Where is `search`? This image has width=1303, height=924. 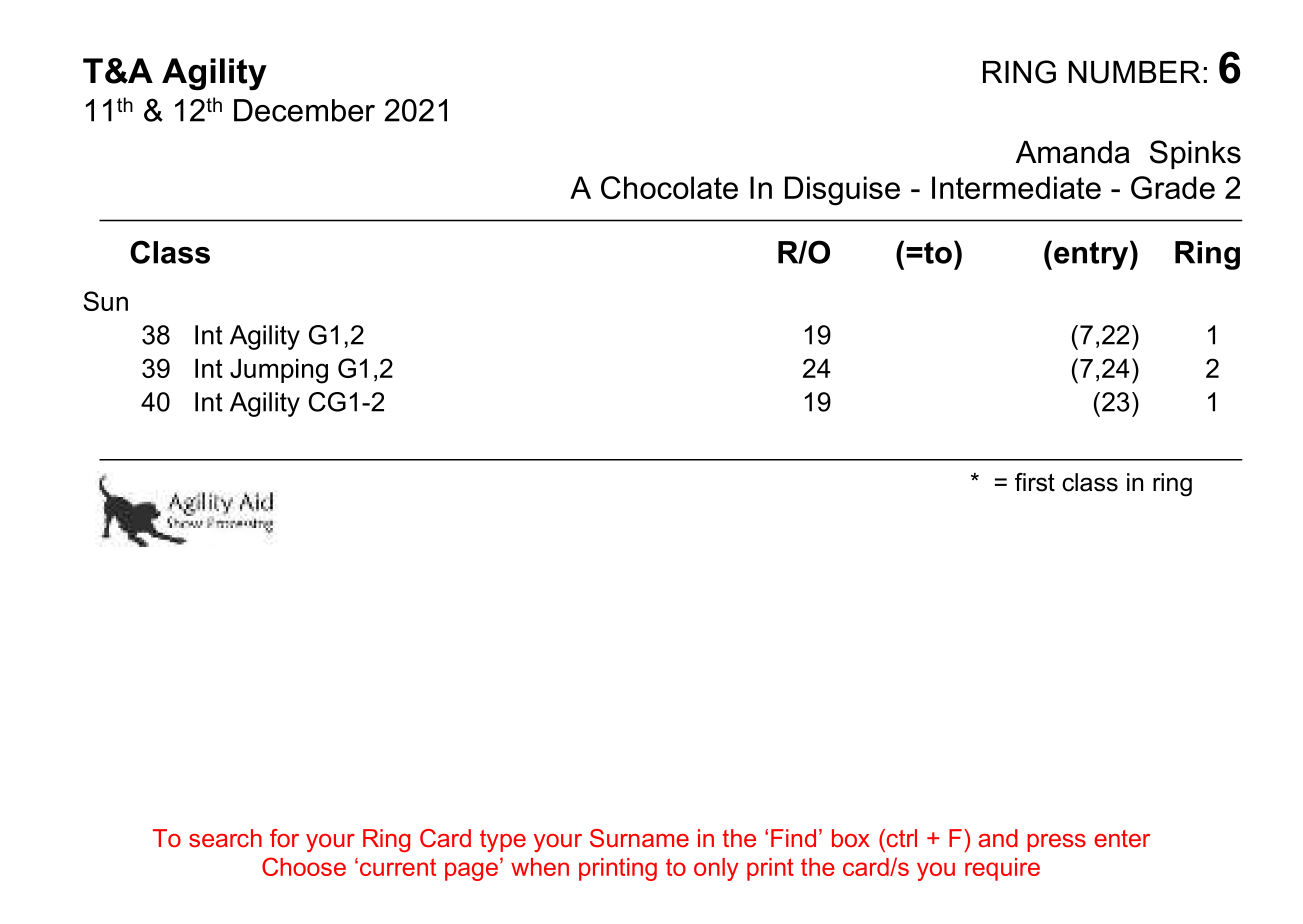 search is located at coordinates (225, 838).
